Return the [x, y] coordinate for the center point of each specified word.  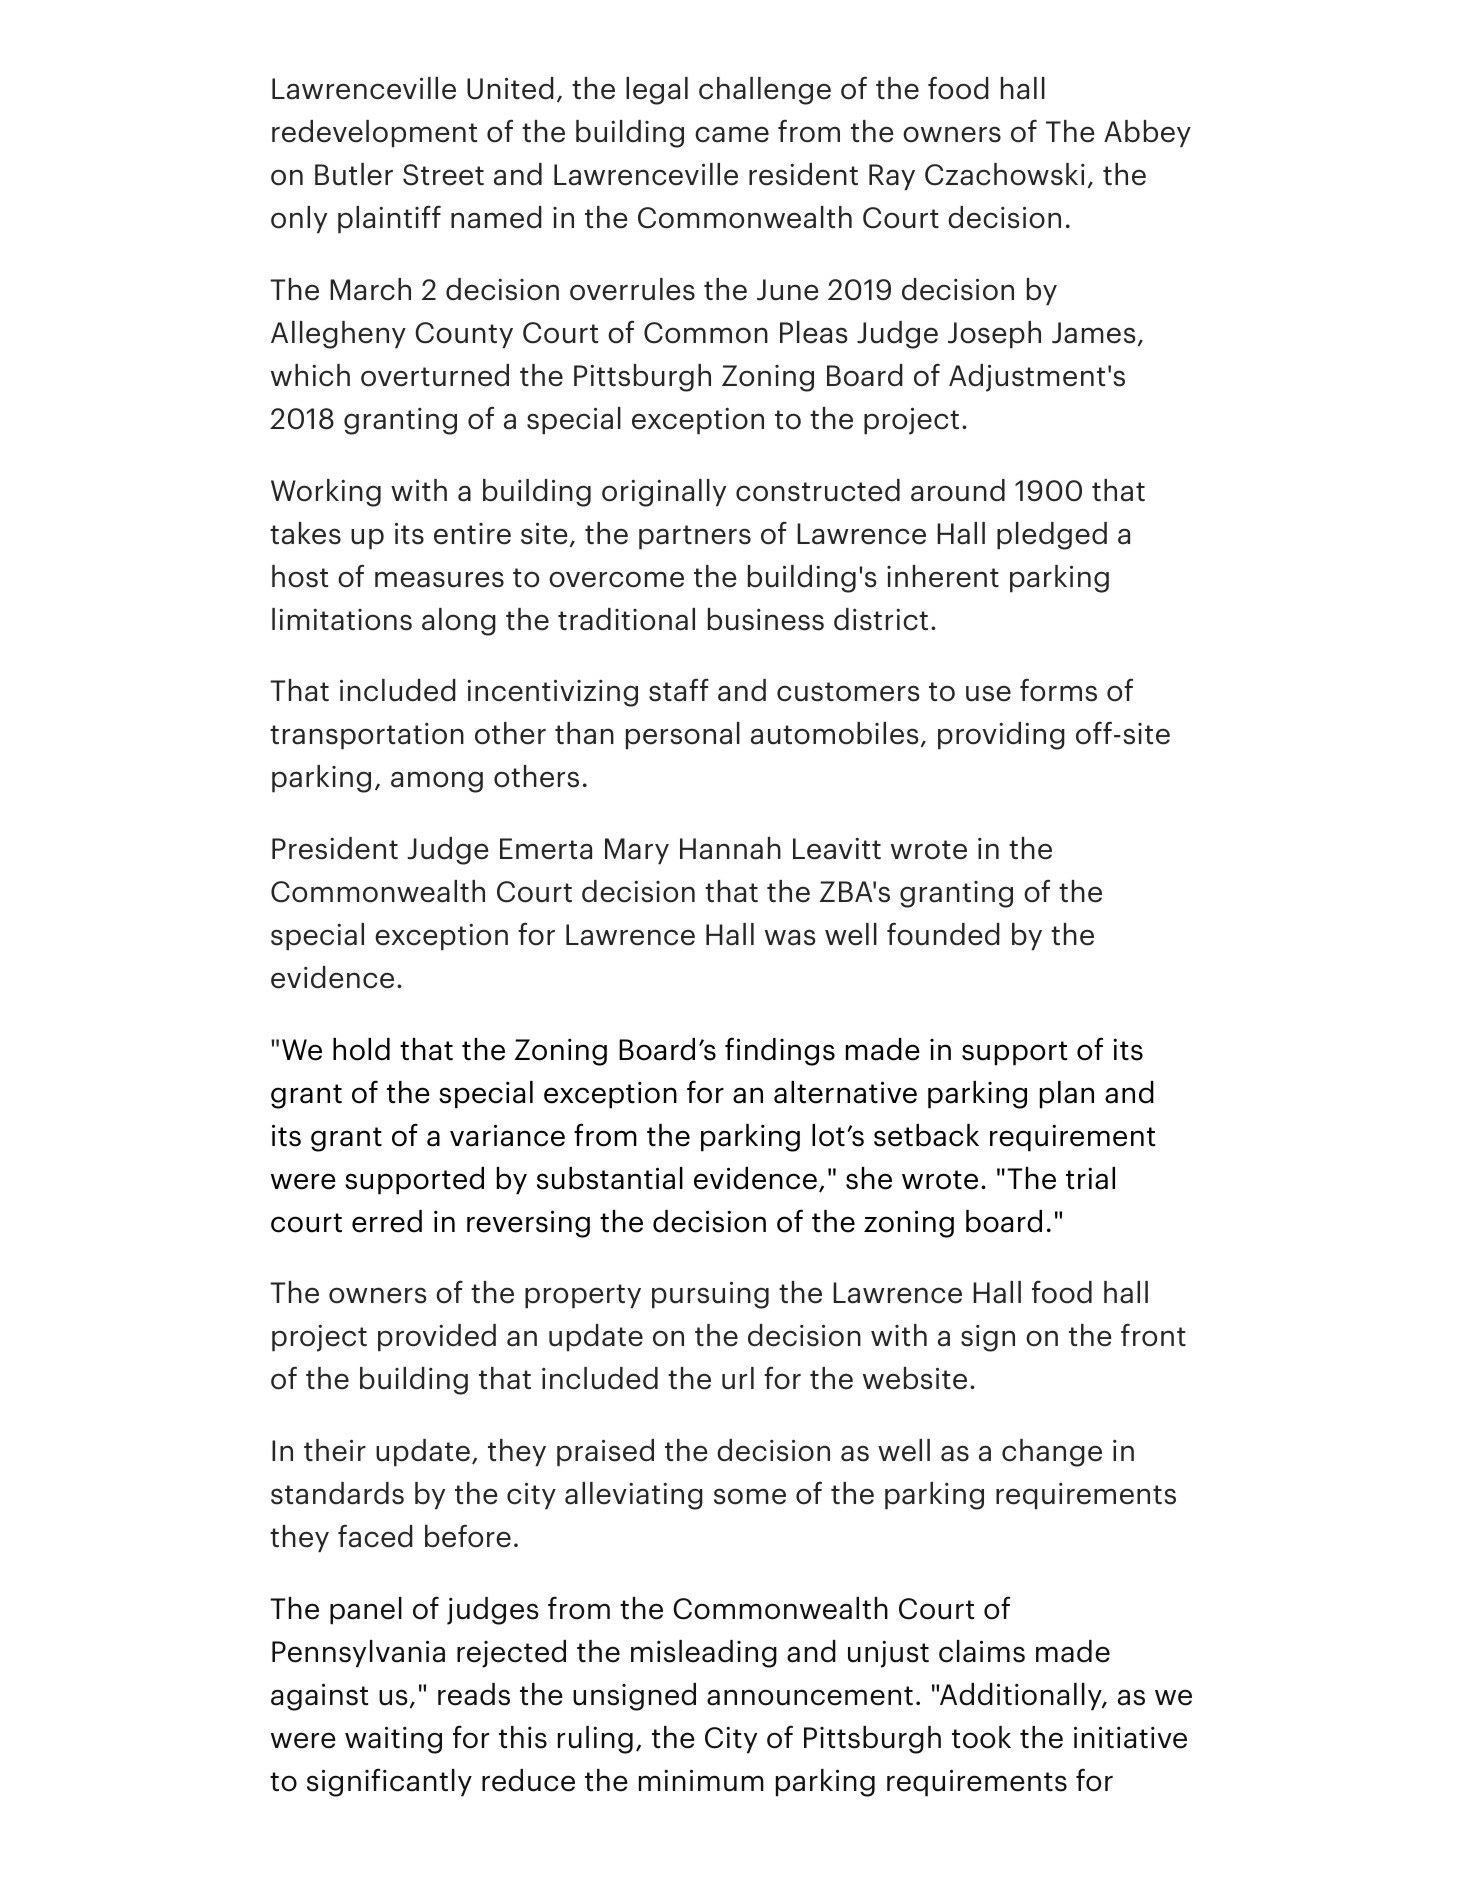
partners [695, 537]
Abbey [1147, 134]
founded [943, 934]
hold [361, 1049]
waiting [393, 1740]
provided [437, 1338]
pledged [1052, 536]
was [790, 937]
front [1153, 1335]
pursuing [710, 1295]
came [732, 134]
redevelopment [374, 134]
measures [439, 579]
